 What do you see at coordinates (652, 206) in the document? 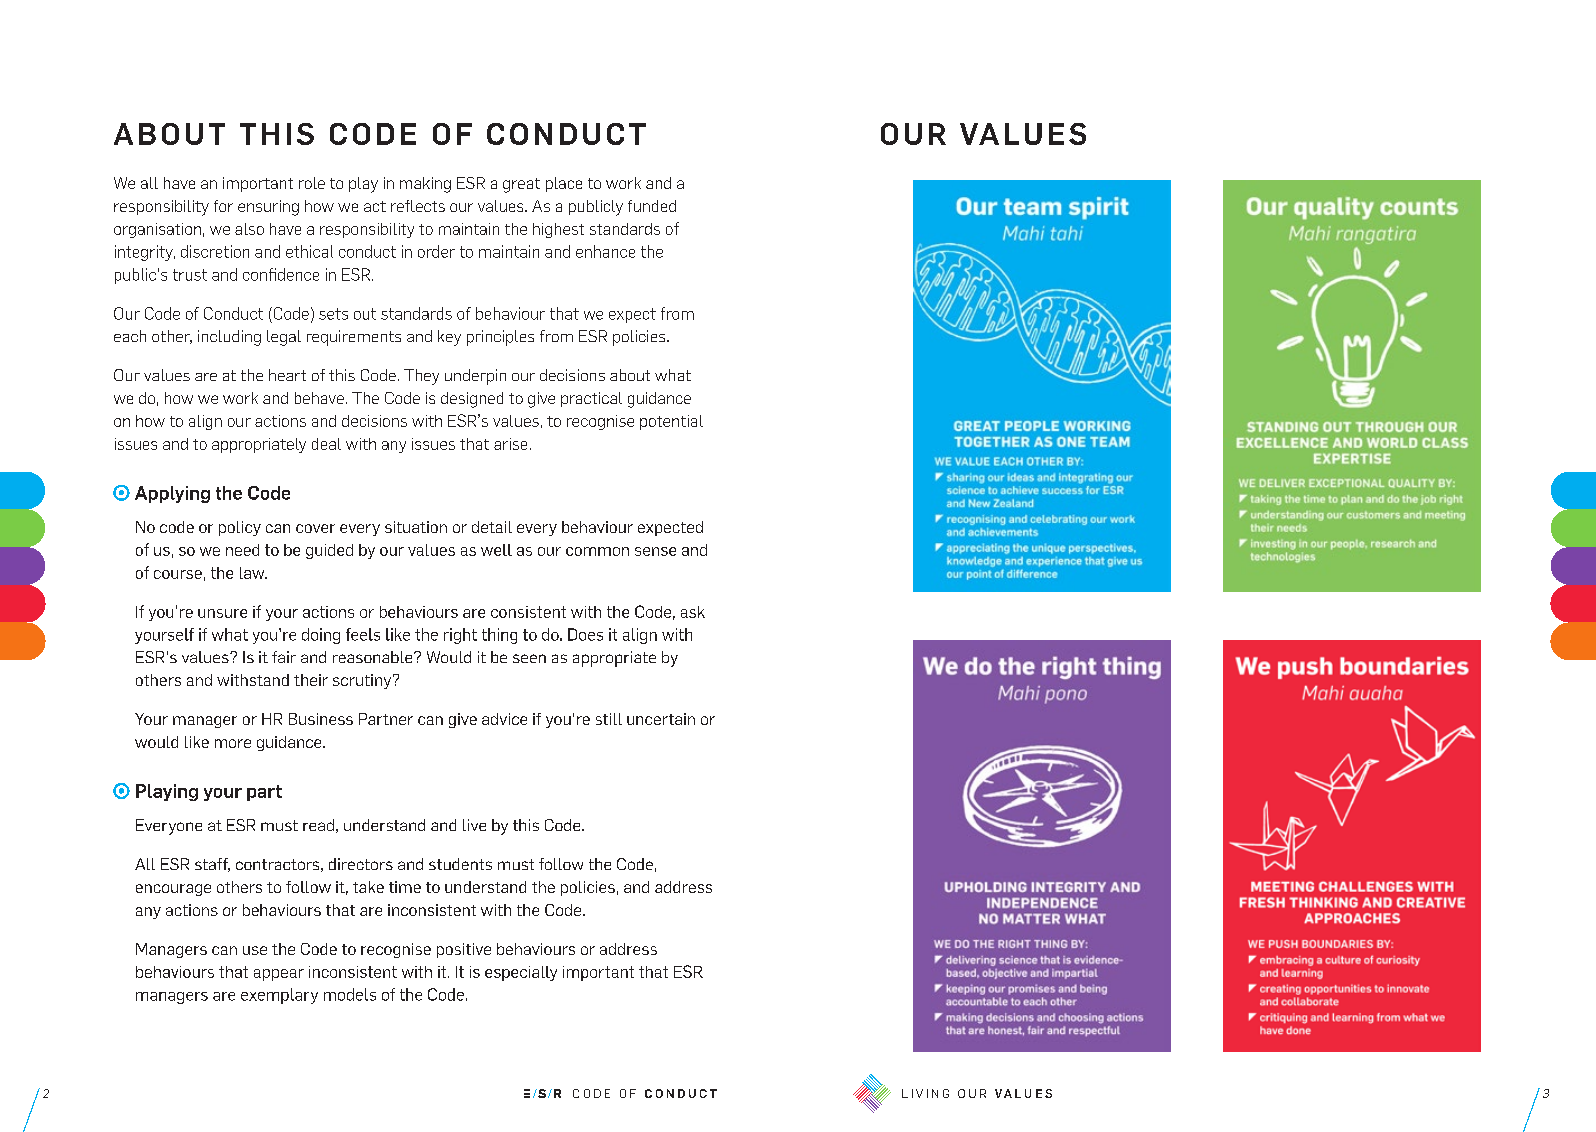
I see `funded` at bounding box center [652, 206].
